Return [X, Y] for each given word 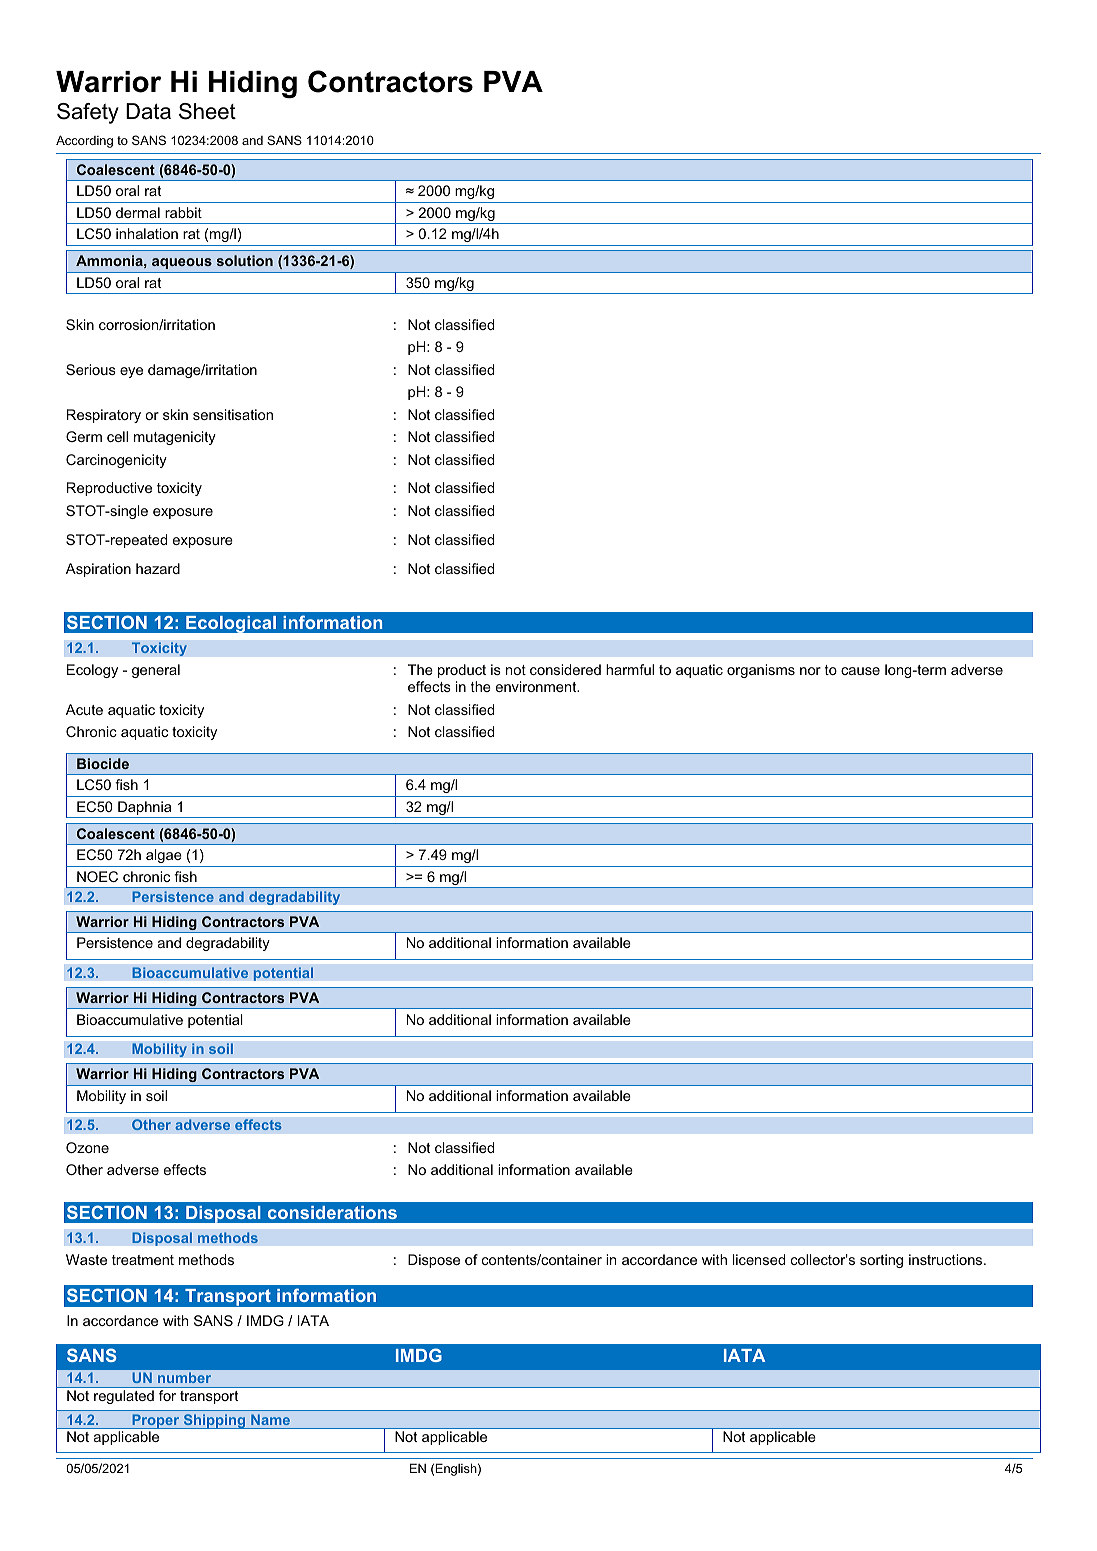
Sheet [207, 111]
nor [810, 671]
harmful [630, 669]
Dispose [434, 1261]
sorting [881, 1261]
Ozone [87, 1147]
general [156, 671]
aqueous [182, 263]
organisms [761, 671]
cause [860, 671]
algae [164, 856]
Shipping [214, 1421]
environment [537, 686]
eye [131, 372]
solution [245, 260]
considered [565, 669]
